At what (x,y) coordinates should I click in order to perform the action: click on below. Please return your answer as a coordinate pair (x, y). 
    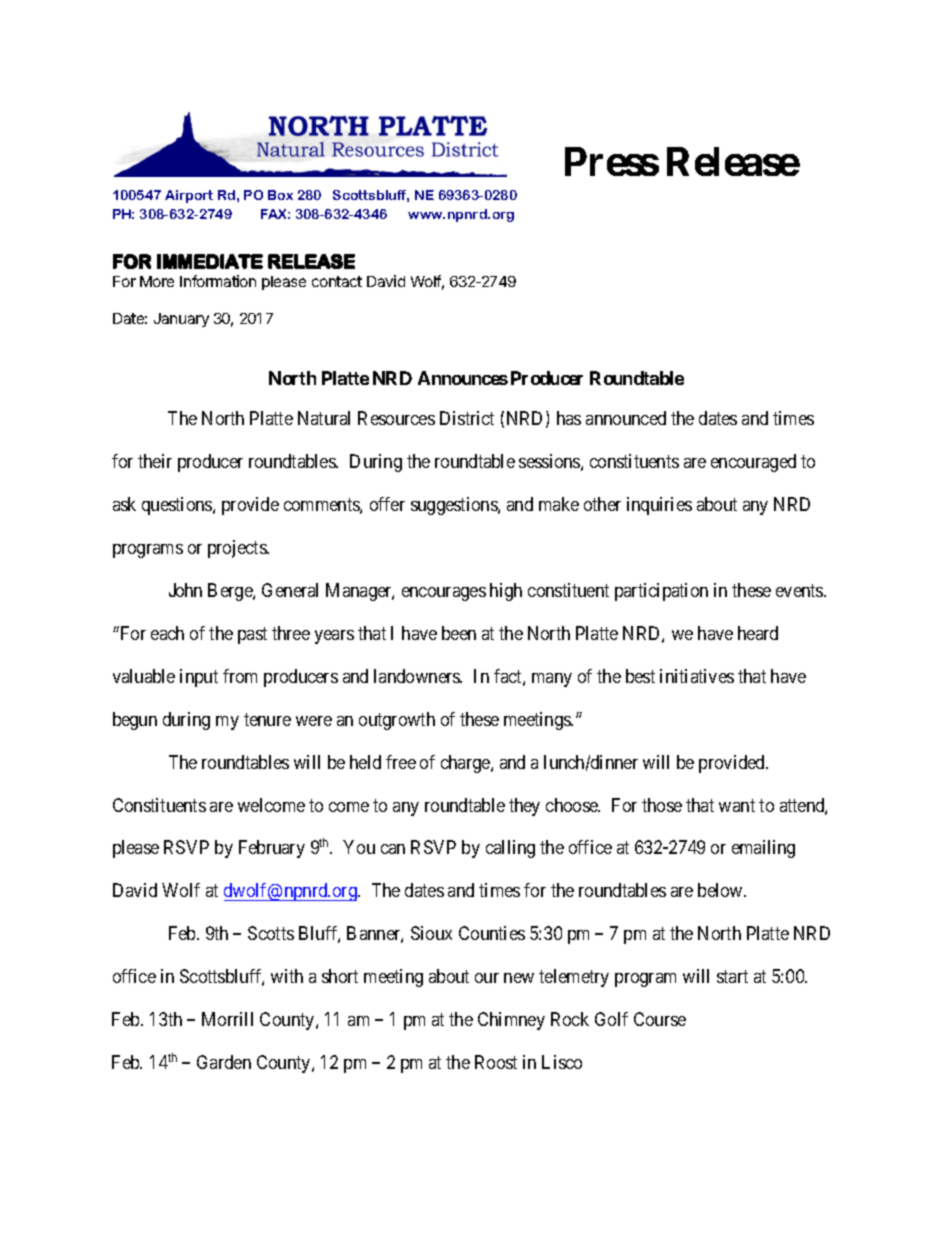
    Looking at the image, I should click on (721, 890).
